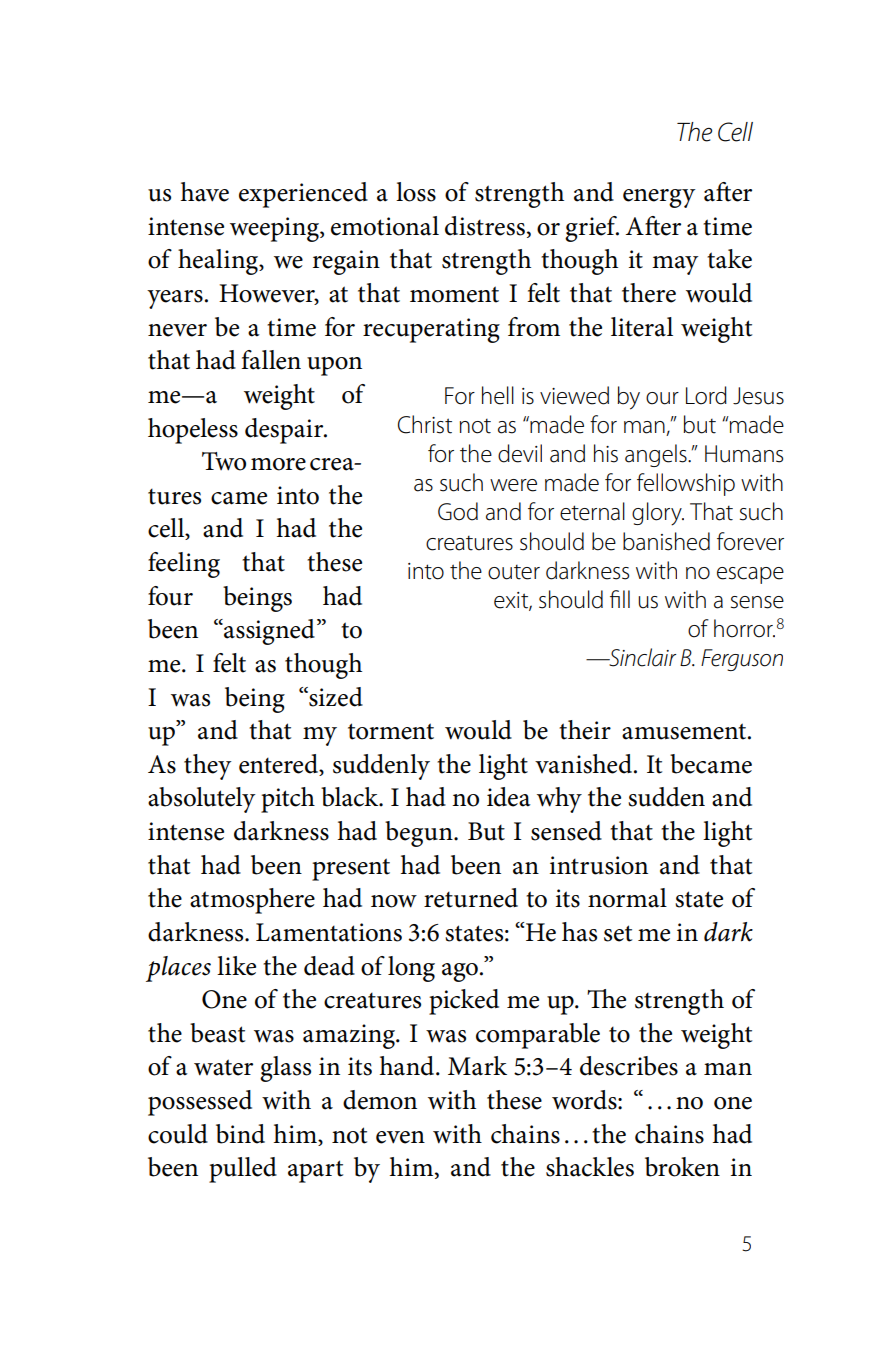  What do you see at coordinates (458, 511) in the page?
I see `God` at bounding box center [458, 511].
